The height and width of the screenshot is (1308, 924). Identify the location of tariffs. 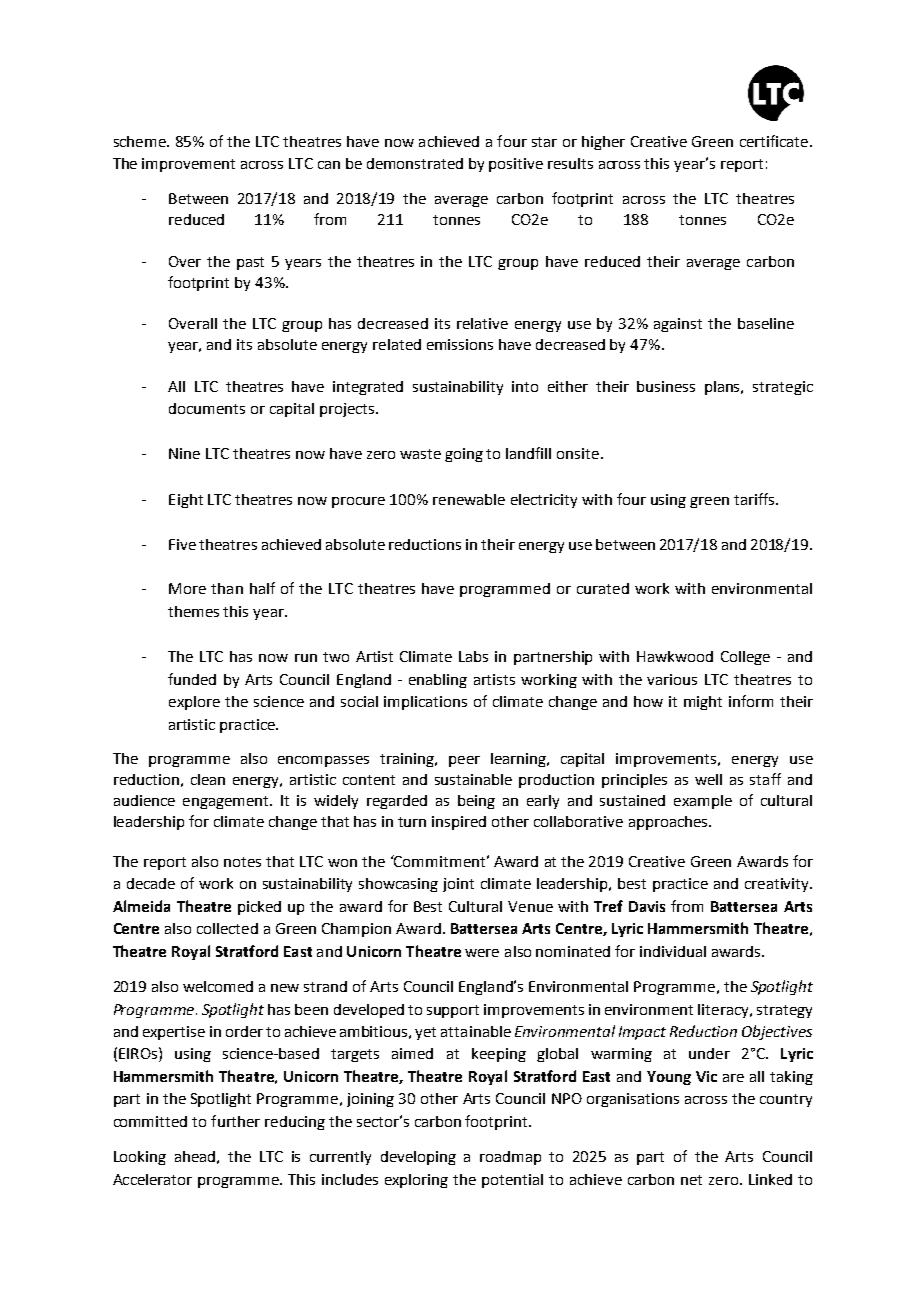
(755, 499).
